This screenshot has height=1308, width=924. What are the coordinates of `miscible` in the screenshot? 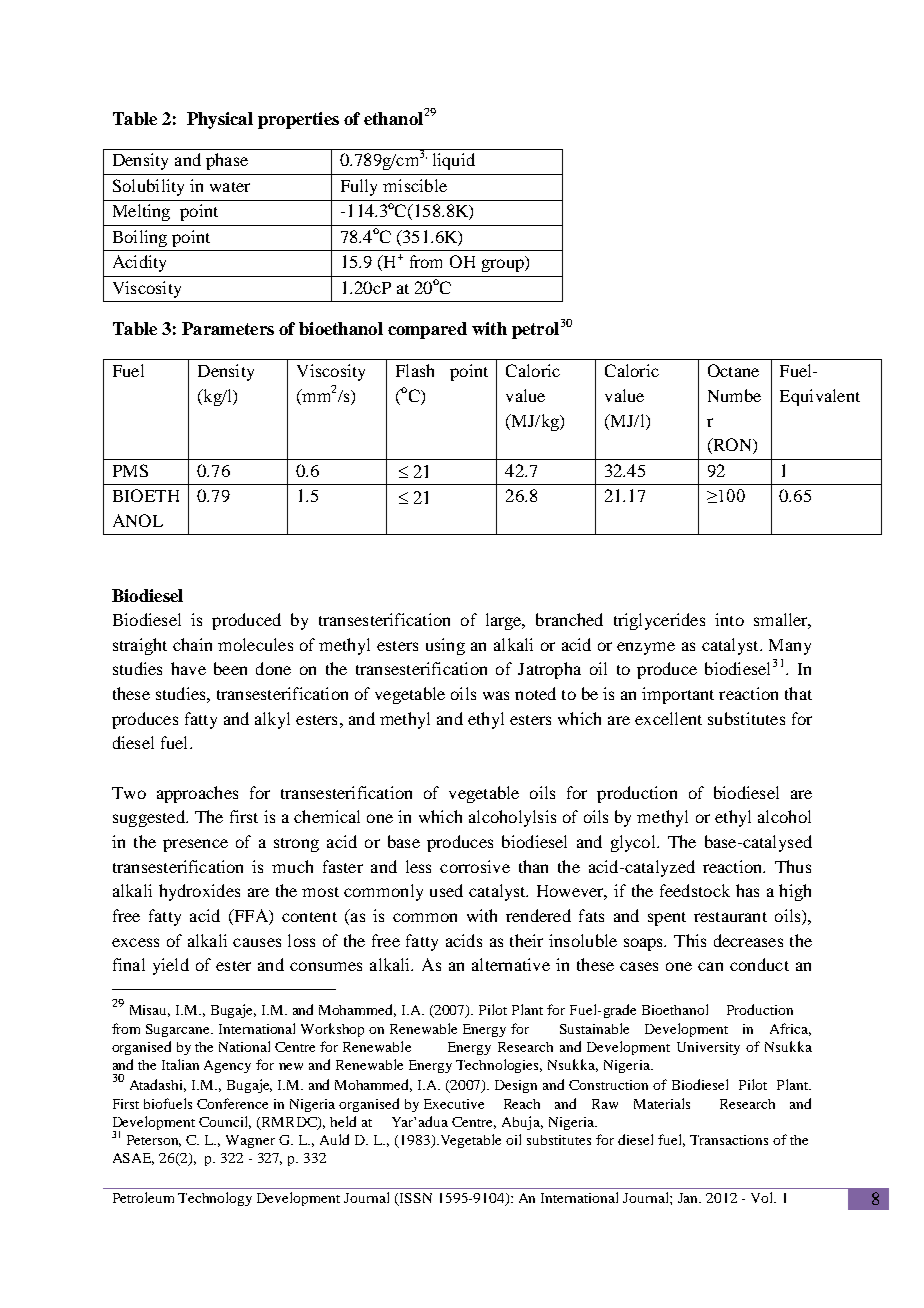 It's located at (415, 185).
